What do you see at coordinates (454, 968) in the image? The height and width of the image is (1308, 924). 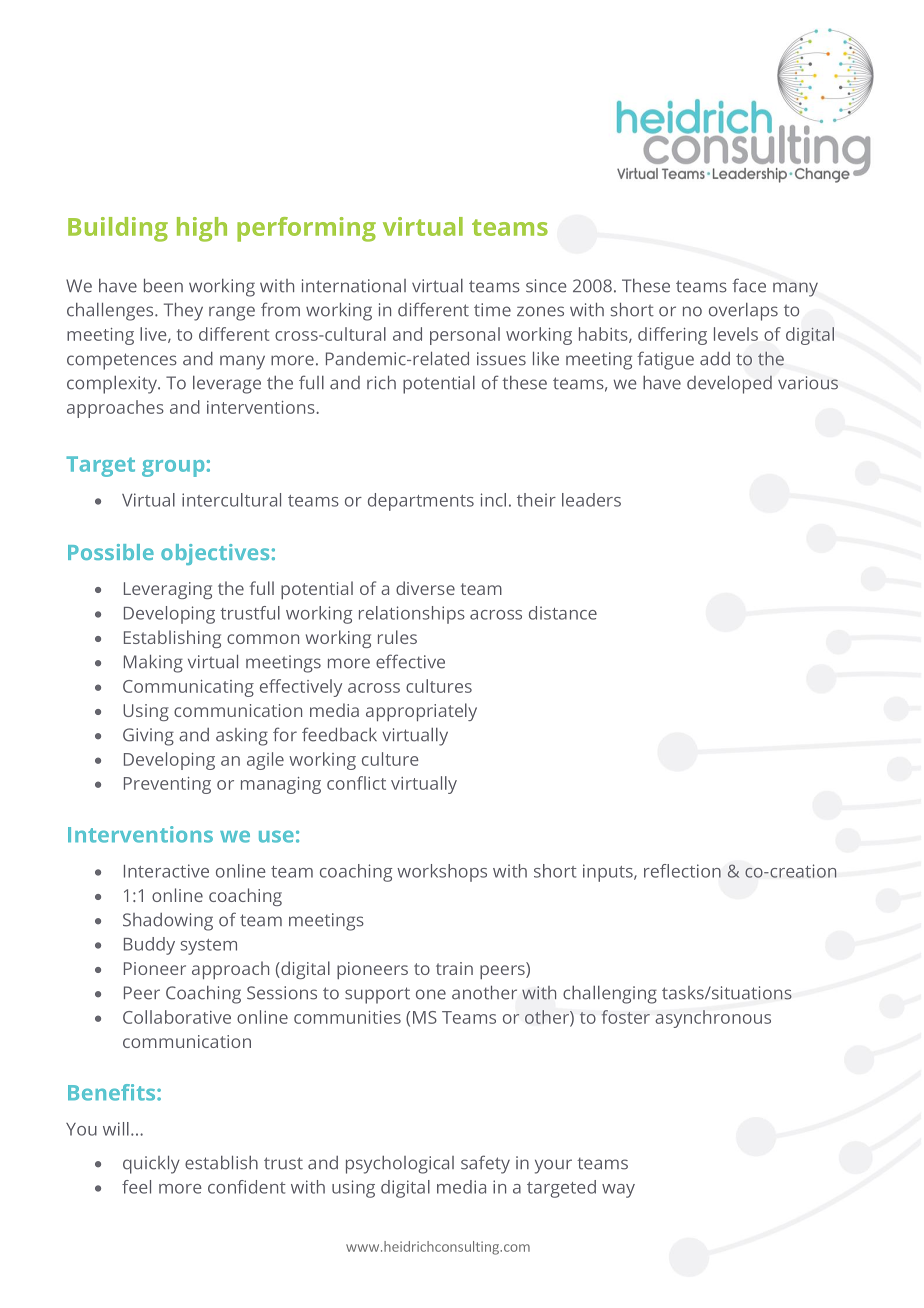 I see `train` at bounding box center [454, 968].
